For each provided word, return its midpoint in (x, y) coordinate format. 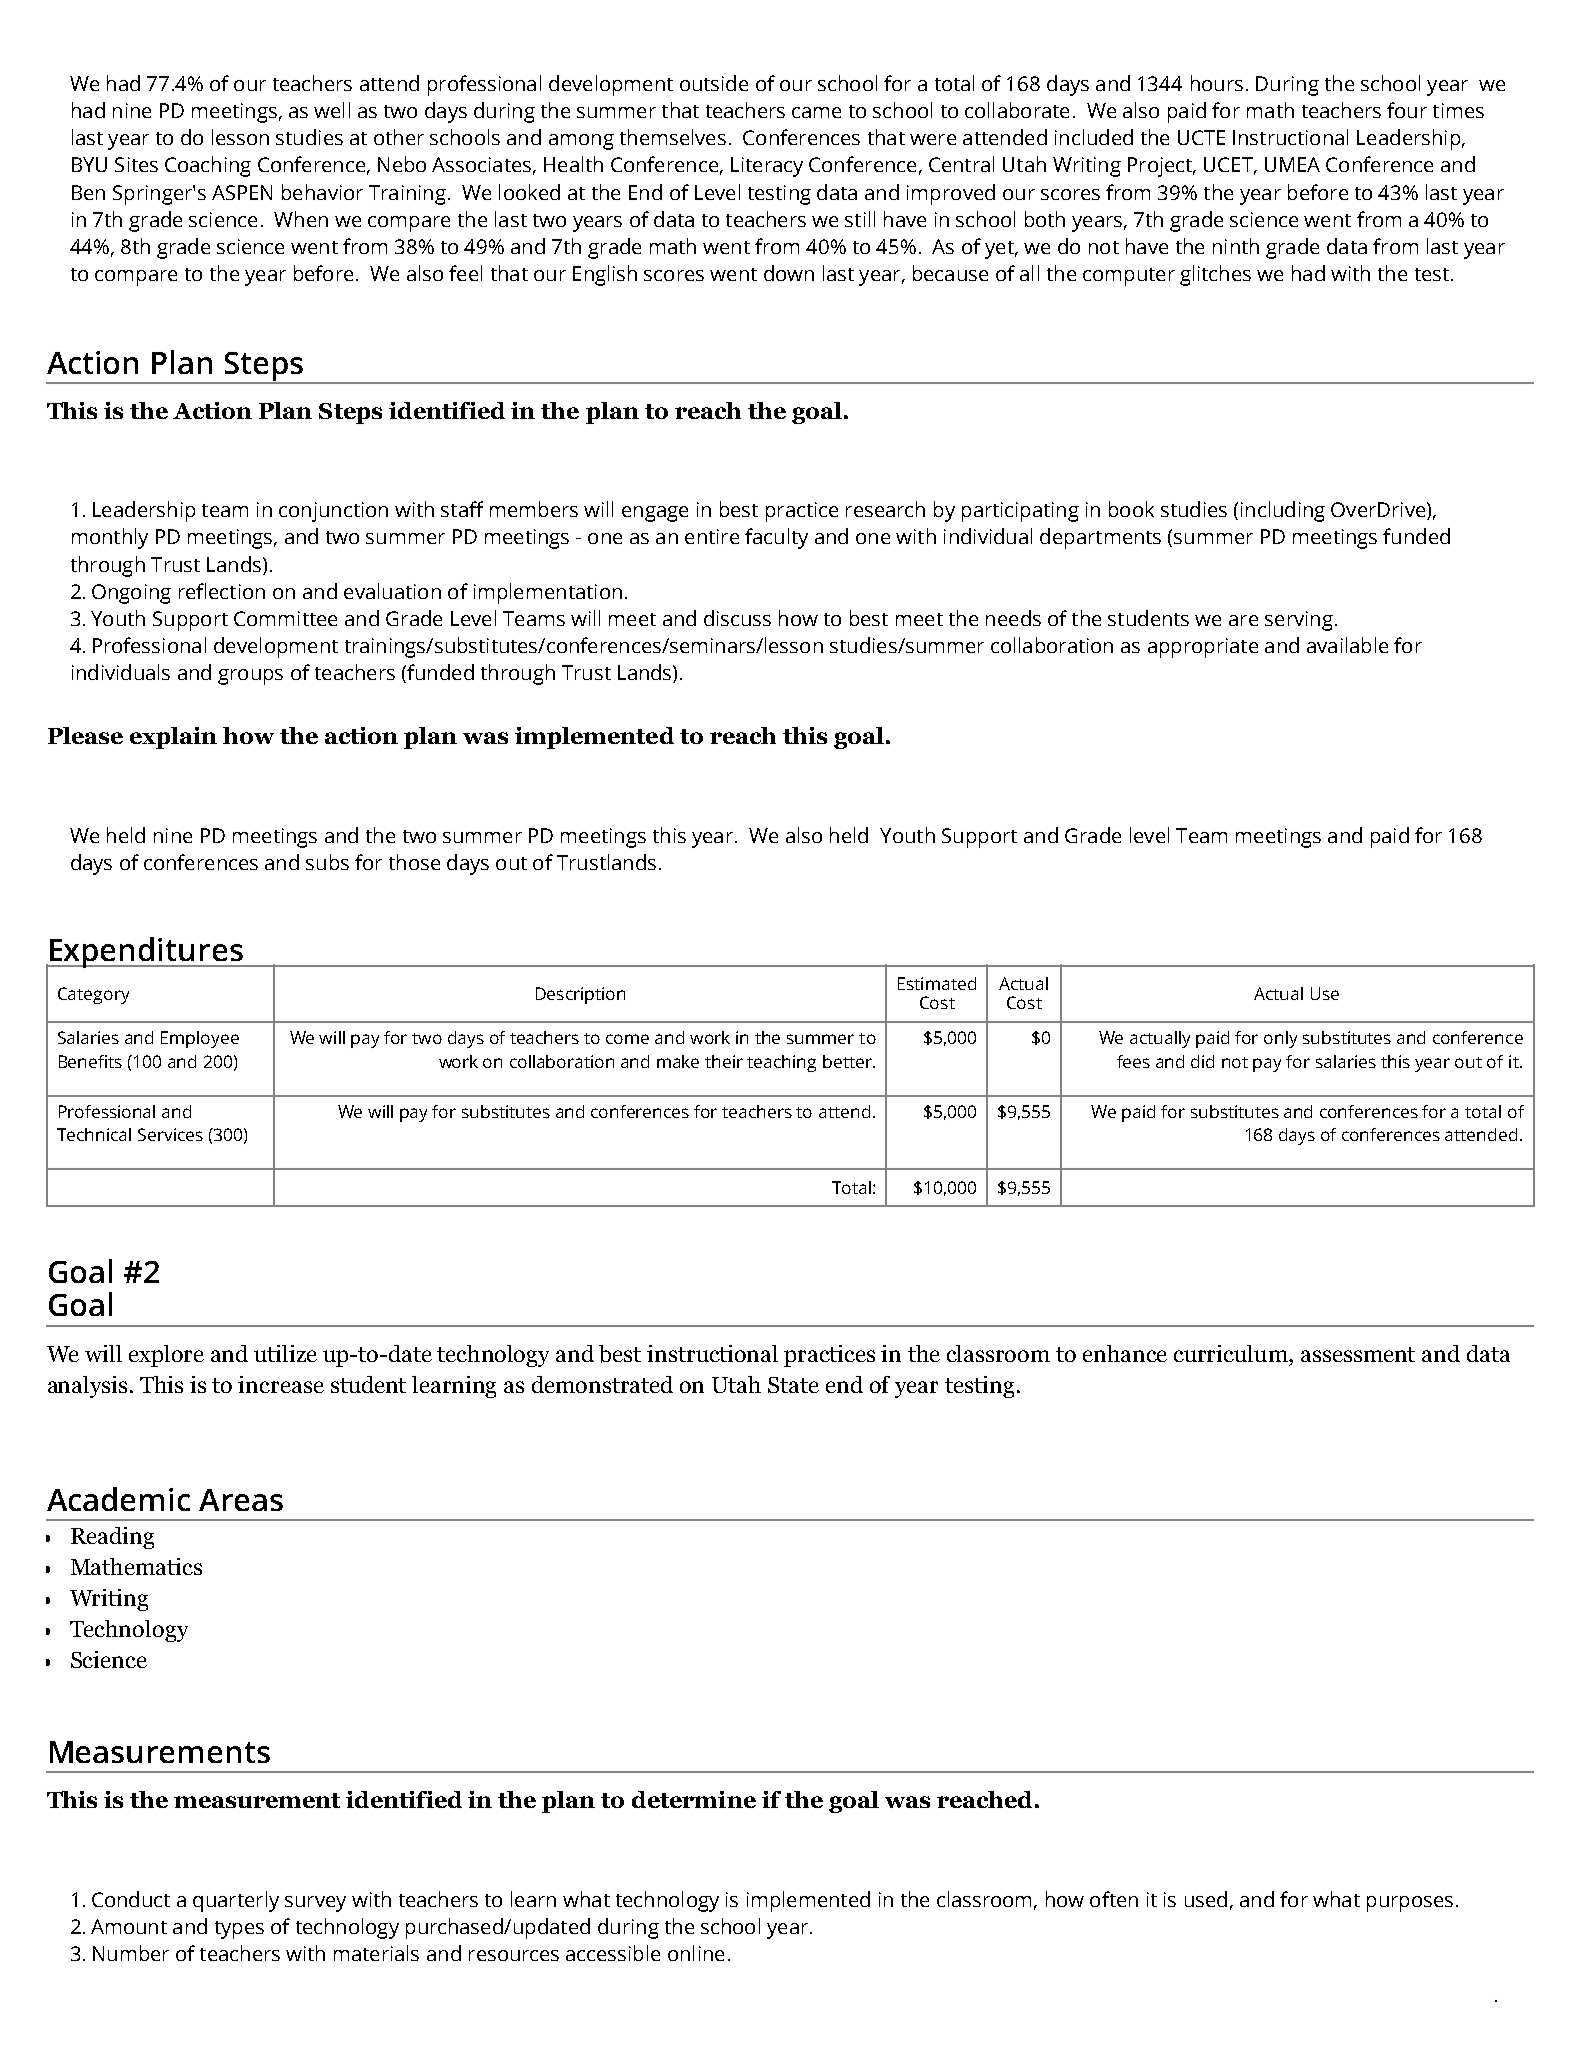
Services (170, 1134)
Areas (241, 1500)
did (1202, 1061)
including (1283, 511)
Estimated (937, 983)
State (793, 1385)
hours (1217, 83)
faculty (776, 538)
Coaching (208, 166)
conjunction (333, 512)
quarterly (236, 1901)
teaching (781, 1063)
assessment (1358, 1354)
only (1280, 1039)
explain (173, 738)
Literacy (767, 167)
